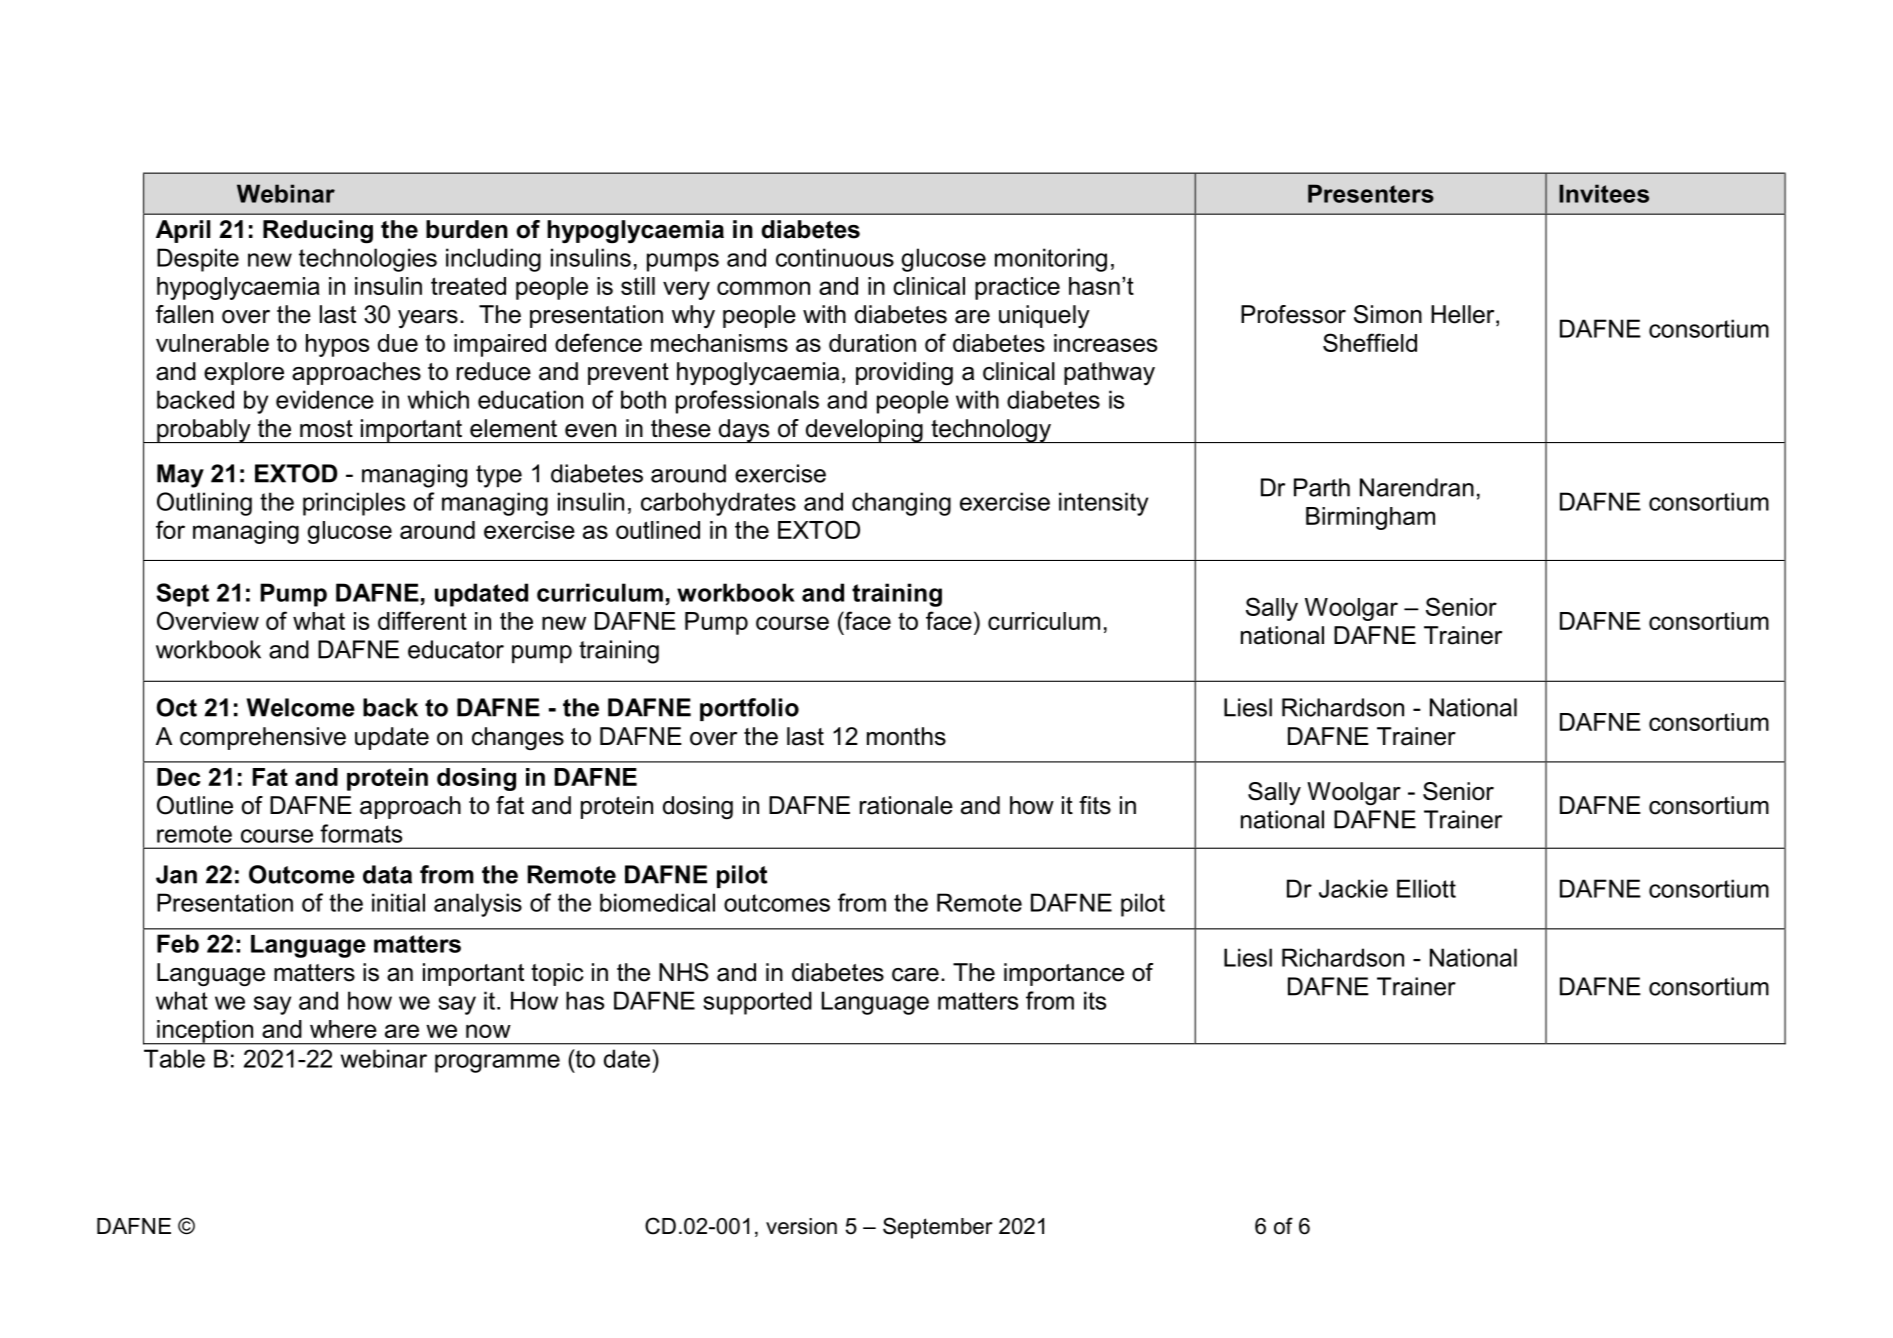 The image size is (1893, 1338). What do you see at coordinates (301, 707) in the page?
I see `Welcome` at bounding box center [301, 707].
